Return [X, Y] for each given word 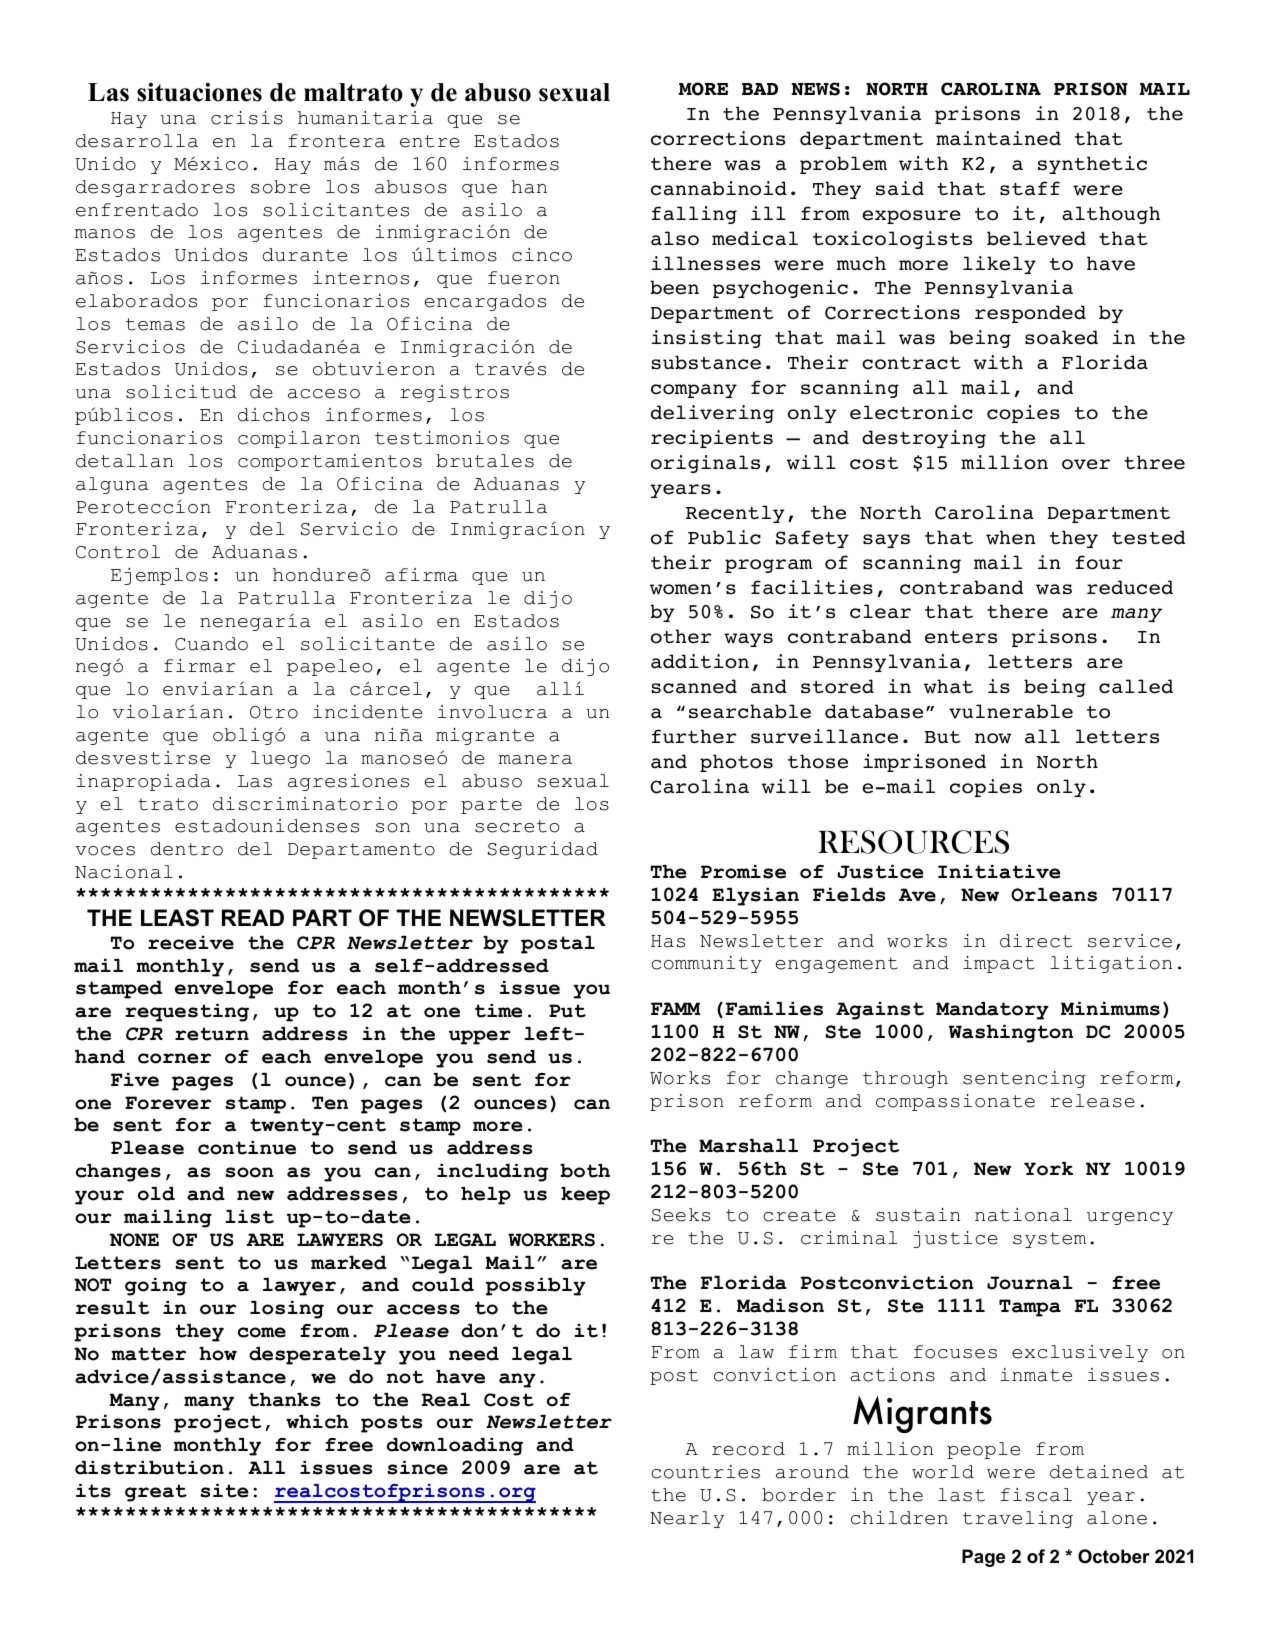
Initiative [999, 872]
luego [280, 759]
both [585, 1171]
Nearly [687, 1519]
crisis [247, 118]
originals [705, 464]
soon [249, 1172]
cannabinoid [719, 188]
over [1086, 464]
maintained [998, 138]
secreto [517, 826]
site [224, 1491]
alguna [112, 485]
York [1048, 1169]
